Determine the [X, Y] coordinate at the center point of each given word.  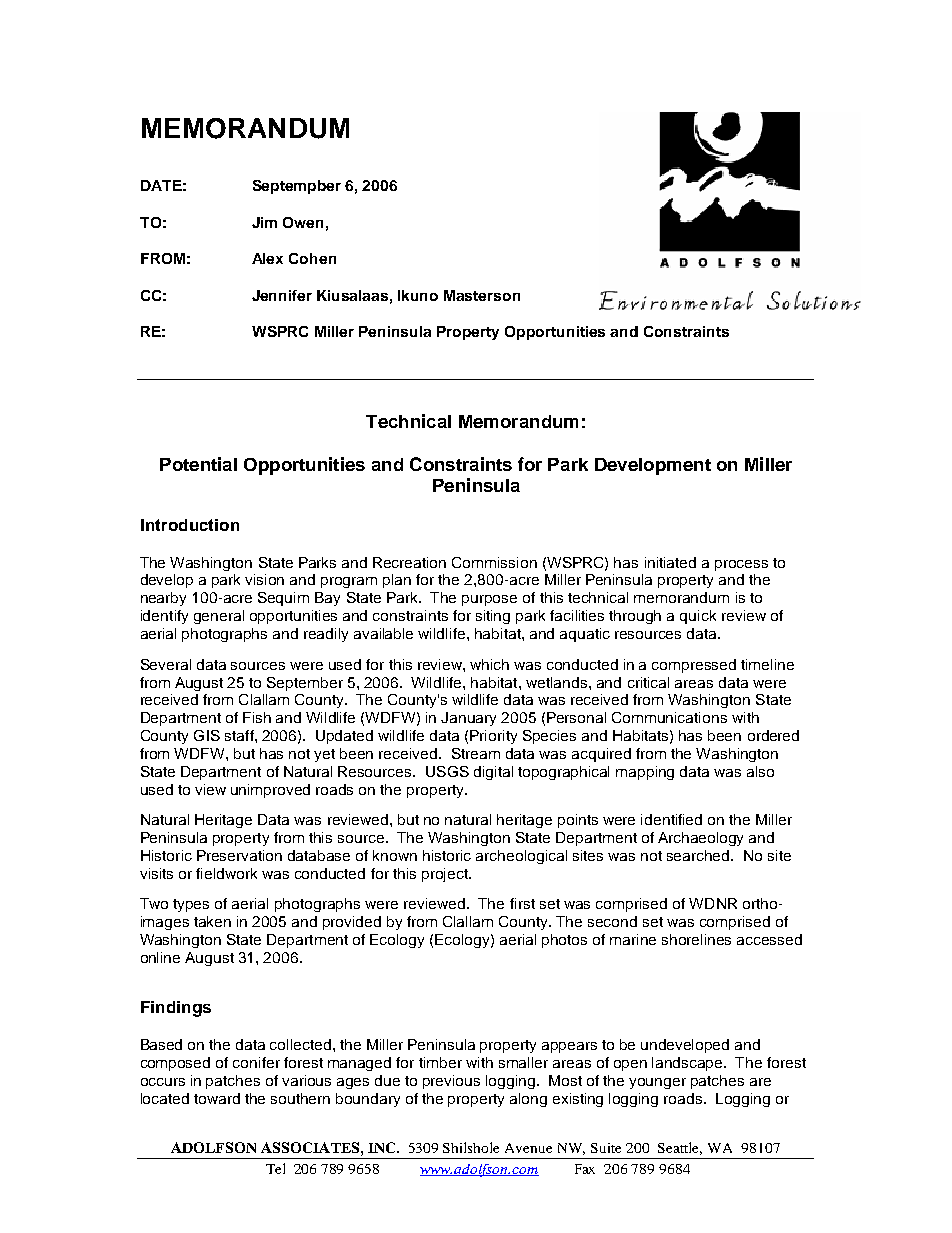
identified [671, 819]
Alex [267, 258]
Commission [494, 562]
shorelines [696, 939]
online [160, 957]
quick [698, 617]
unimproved [270, 791]
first [522, 903]
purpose [489, 600]
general [219, 617]
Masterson [482, 295]
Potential [198, 464]
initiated [670, 562]
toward [217, 1098]
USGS [447, 771]
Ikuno [418, 295]
